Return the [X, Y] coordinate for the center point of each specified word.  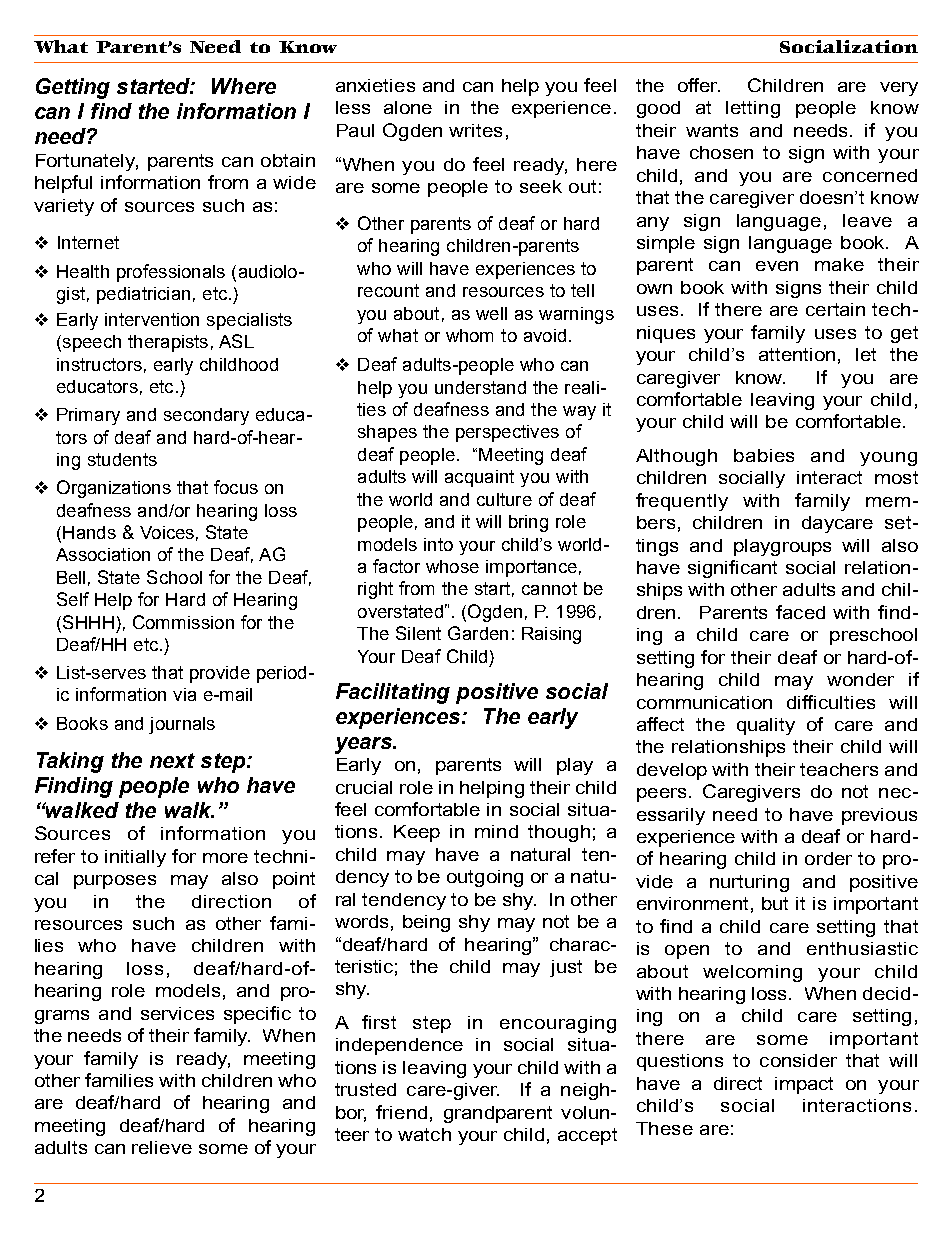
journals [182, 725]
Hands [89, 532]
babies [764, 455]
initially [135, 858]
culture [504, 499]
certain [835, 309]
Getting [73, 88]
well [491, 313]
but [775, 903]
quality [766, 726]
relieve [162, 1147]
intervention [152, 319]
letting [753, 109]
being [426, 923]
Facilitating [393, 693]
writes [475, 130]
